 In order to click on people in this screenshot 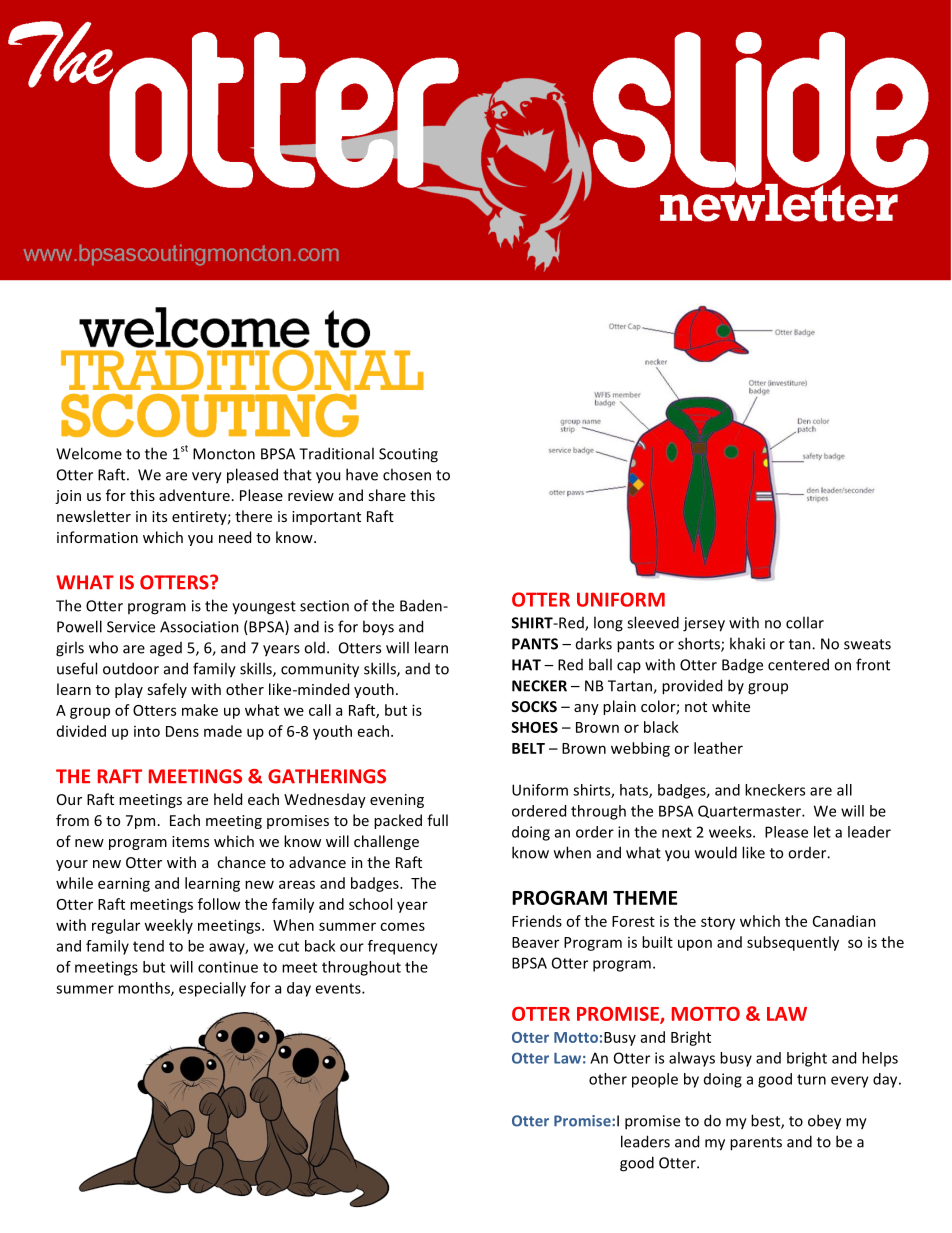, I will do `click(655, 1080)`.
